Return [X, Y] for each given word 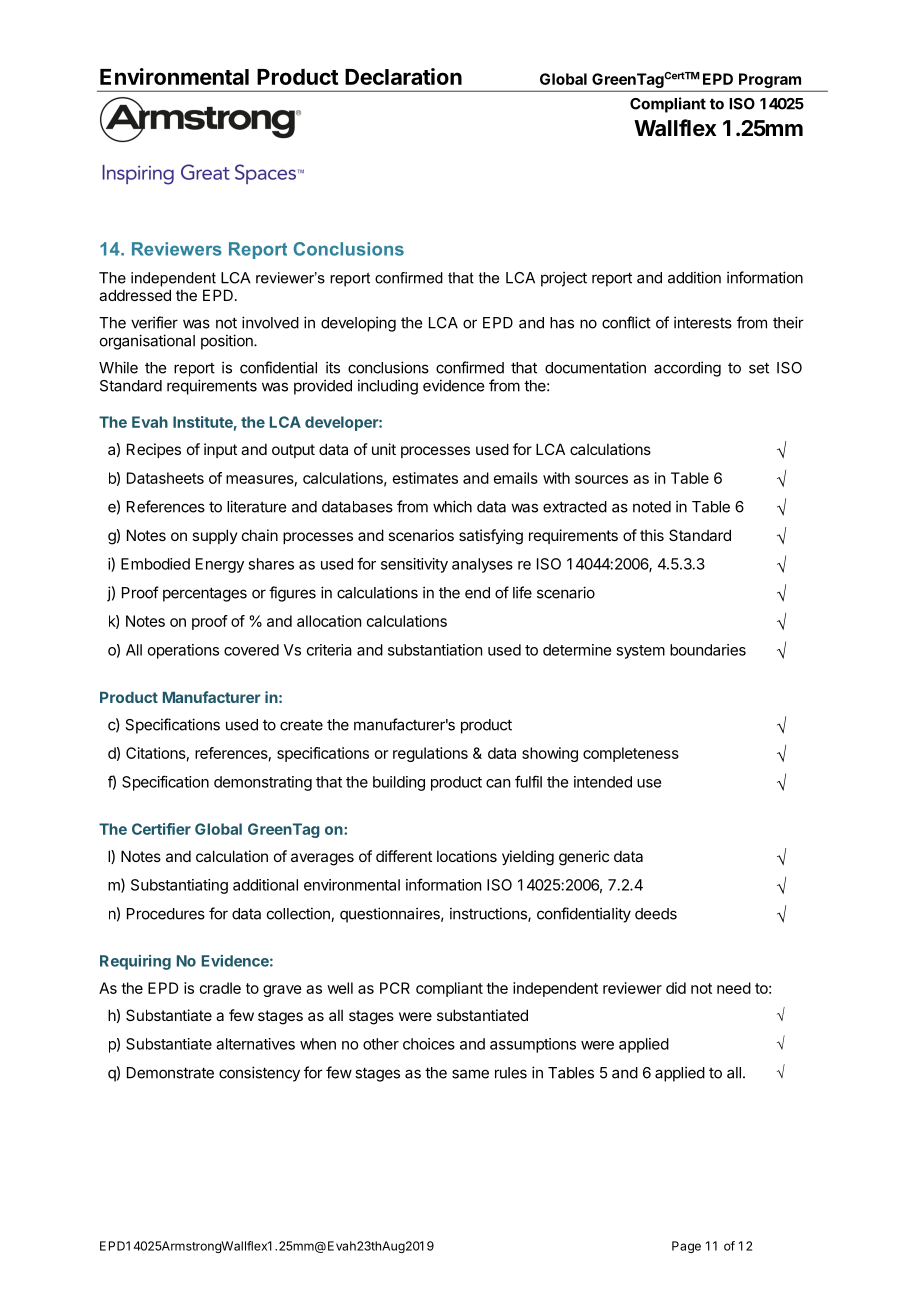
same [470, 1074]
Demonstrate [170, 1073]
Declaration [403, 76]
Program [770, 80]
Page [686, 1247]
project [564, 279]
